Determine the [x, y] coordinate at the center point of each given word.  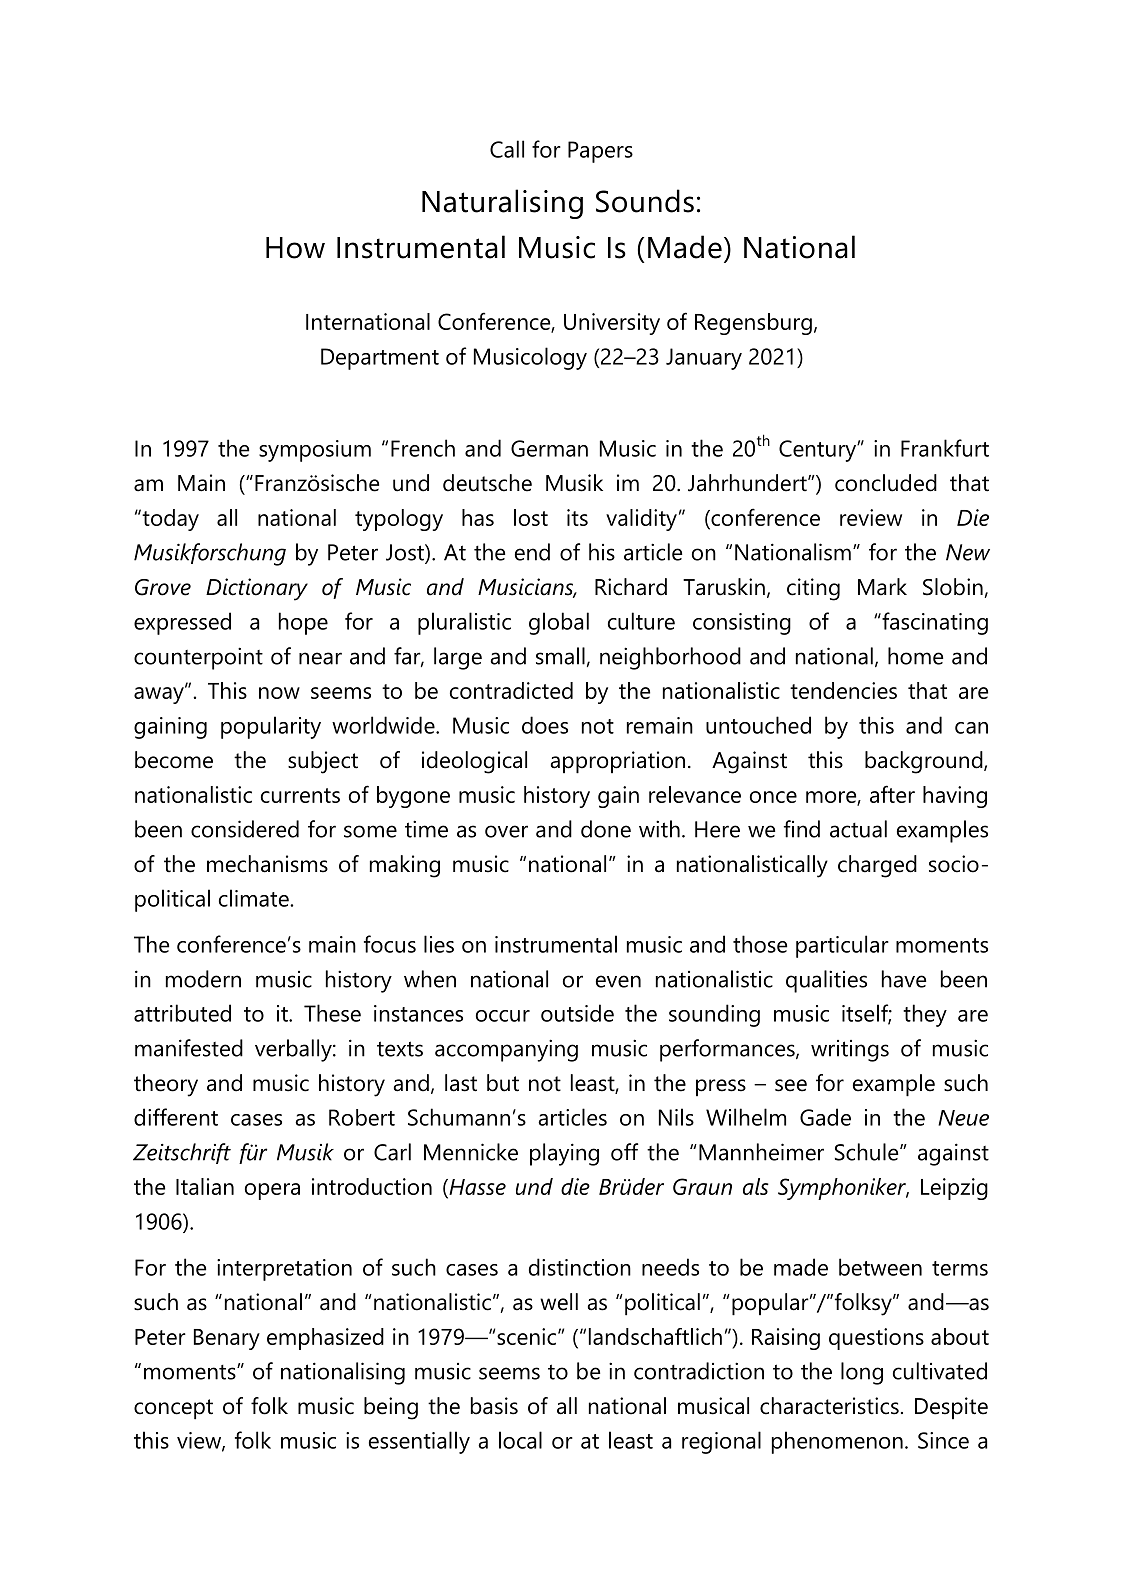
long [862, 1373]
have [904, 979]
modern [203, 979]
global [559, 623]
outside [577, 1013]
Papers [600, 152]
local [520, 1440]
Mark [882, 587]
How [295, 248]
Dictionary [257, 589]
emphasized [325, 1339]
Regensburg [753, 324]
